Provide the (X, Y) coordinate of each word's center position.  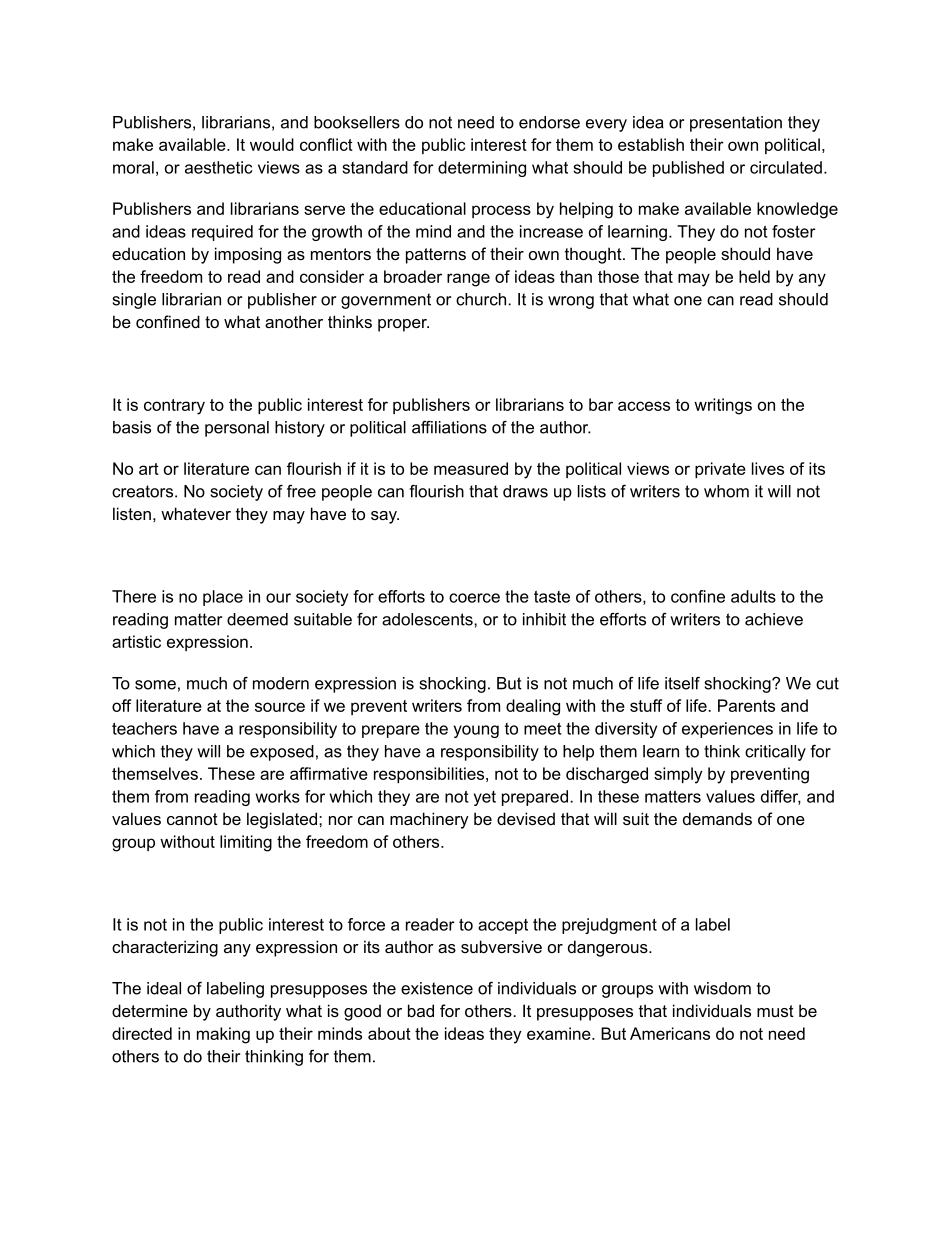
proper (403, 325)
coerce (474, 598)
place (223, 598)
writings (723, 406)
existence (437, 988)
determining (482, 169)
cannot (192, 819)
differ (781, 797)
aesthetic (218, 167)
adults (753, 596)
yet (485, 798)
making (223, 1035)
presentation (736, 124)
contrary (174, 407)
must (775, 1011)
